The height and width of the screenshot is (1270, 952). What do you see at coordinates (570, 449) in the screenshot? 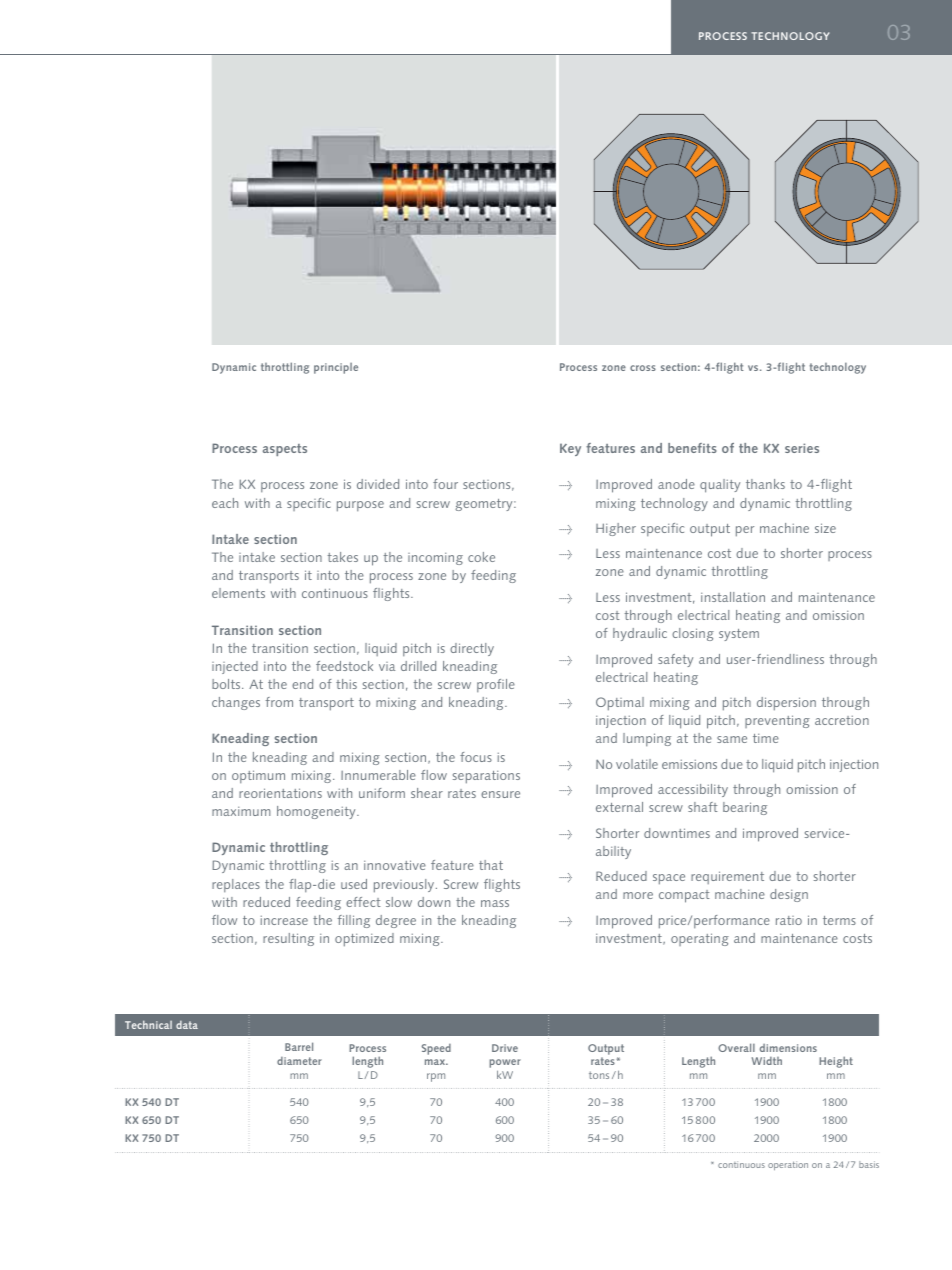
I see `Key` at bounding box center [570, 449].
